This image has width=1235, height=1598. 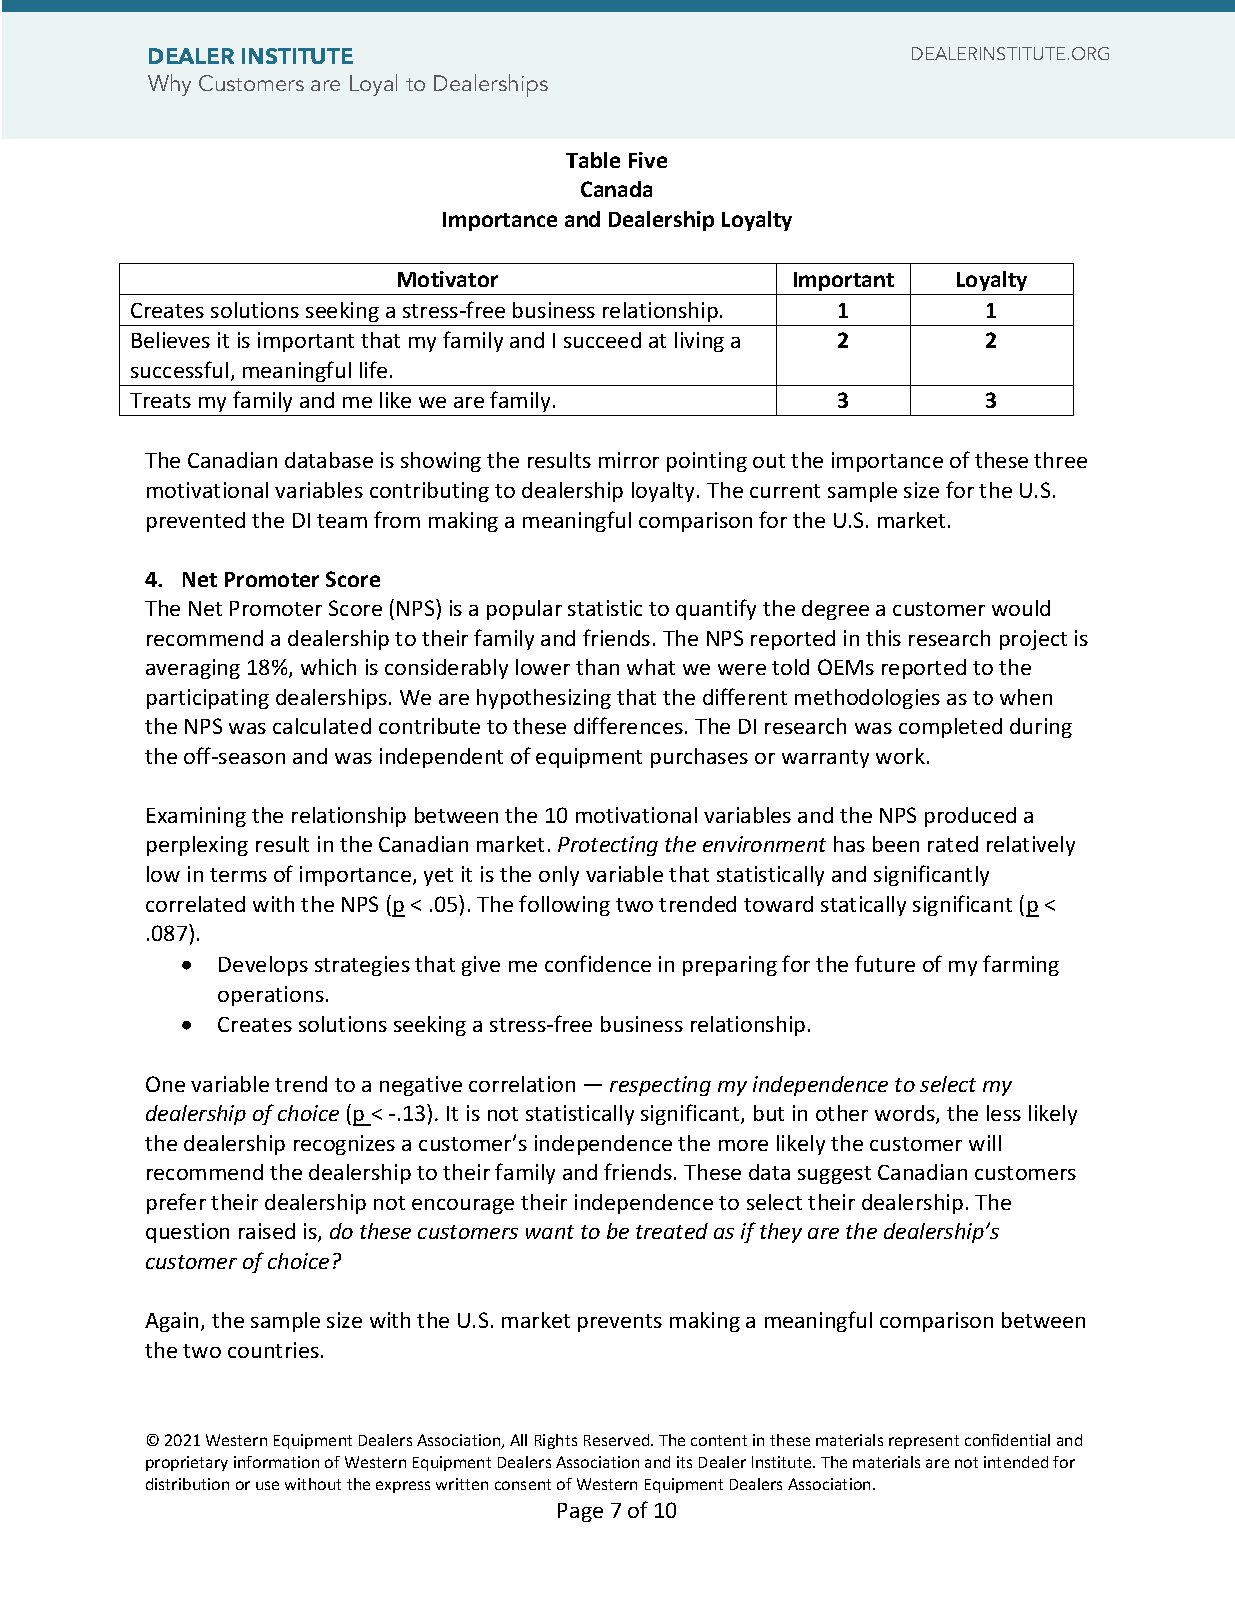 What do you see at coordinates (618, 1440) in the image?
I see `Reserved` at bounding box center [618, 1440].
